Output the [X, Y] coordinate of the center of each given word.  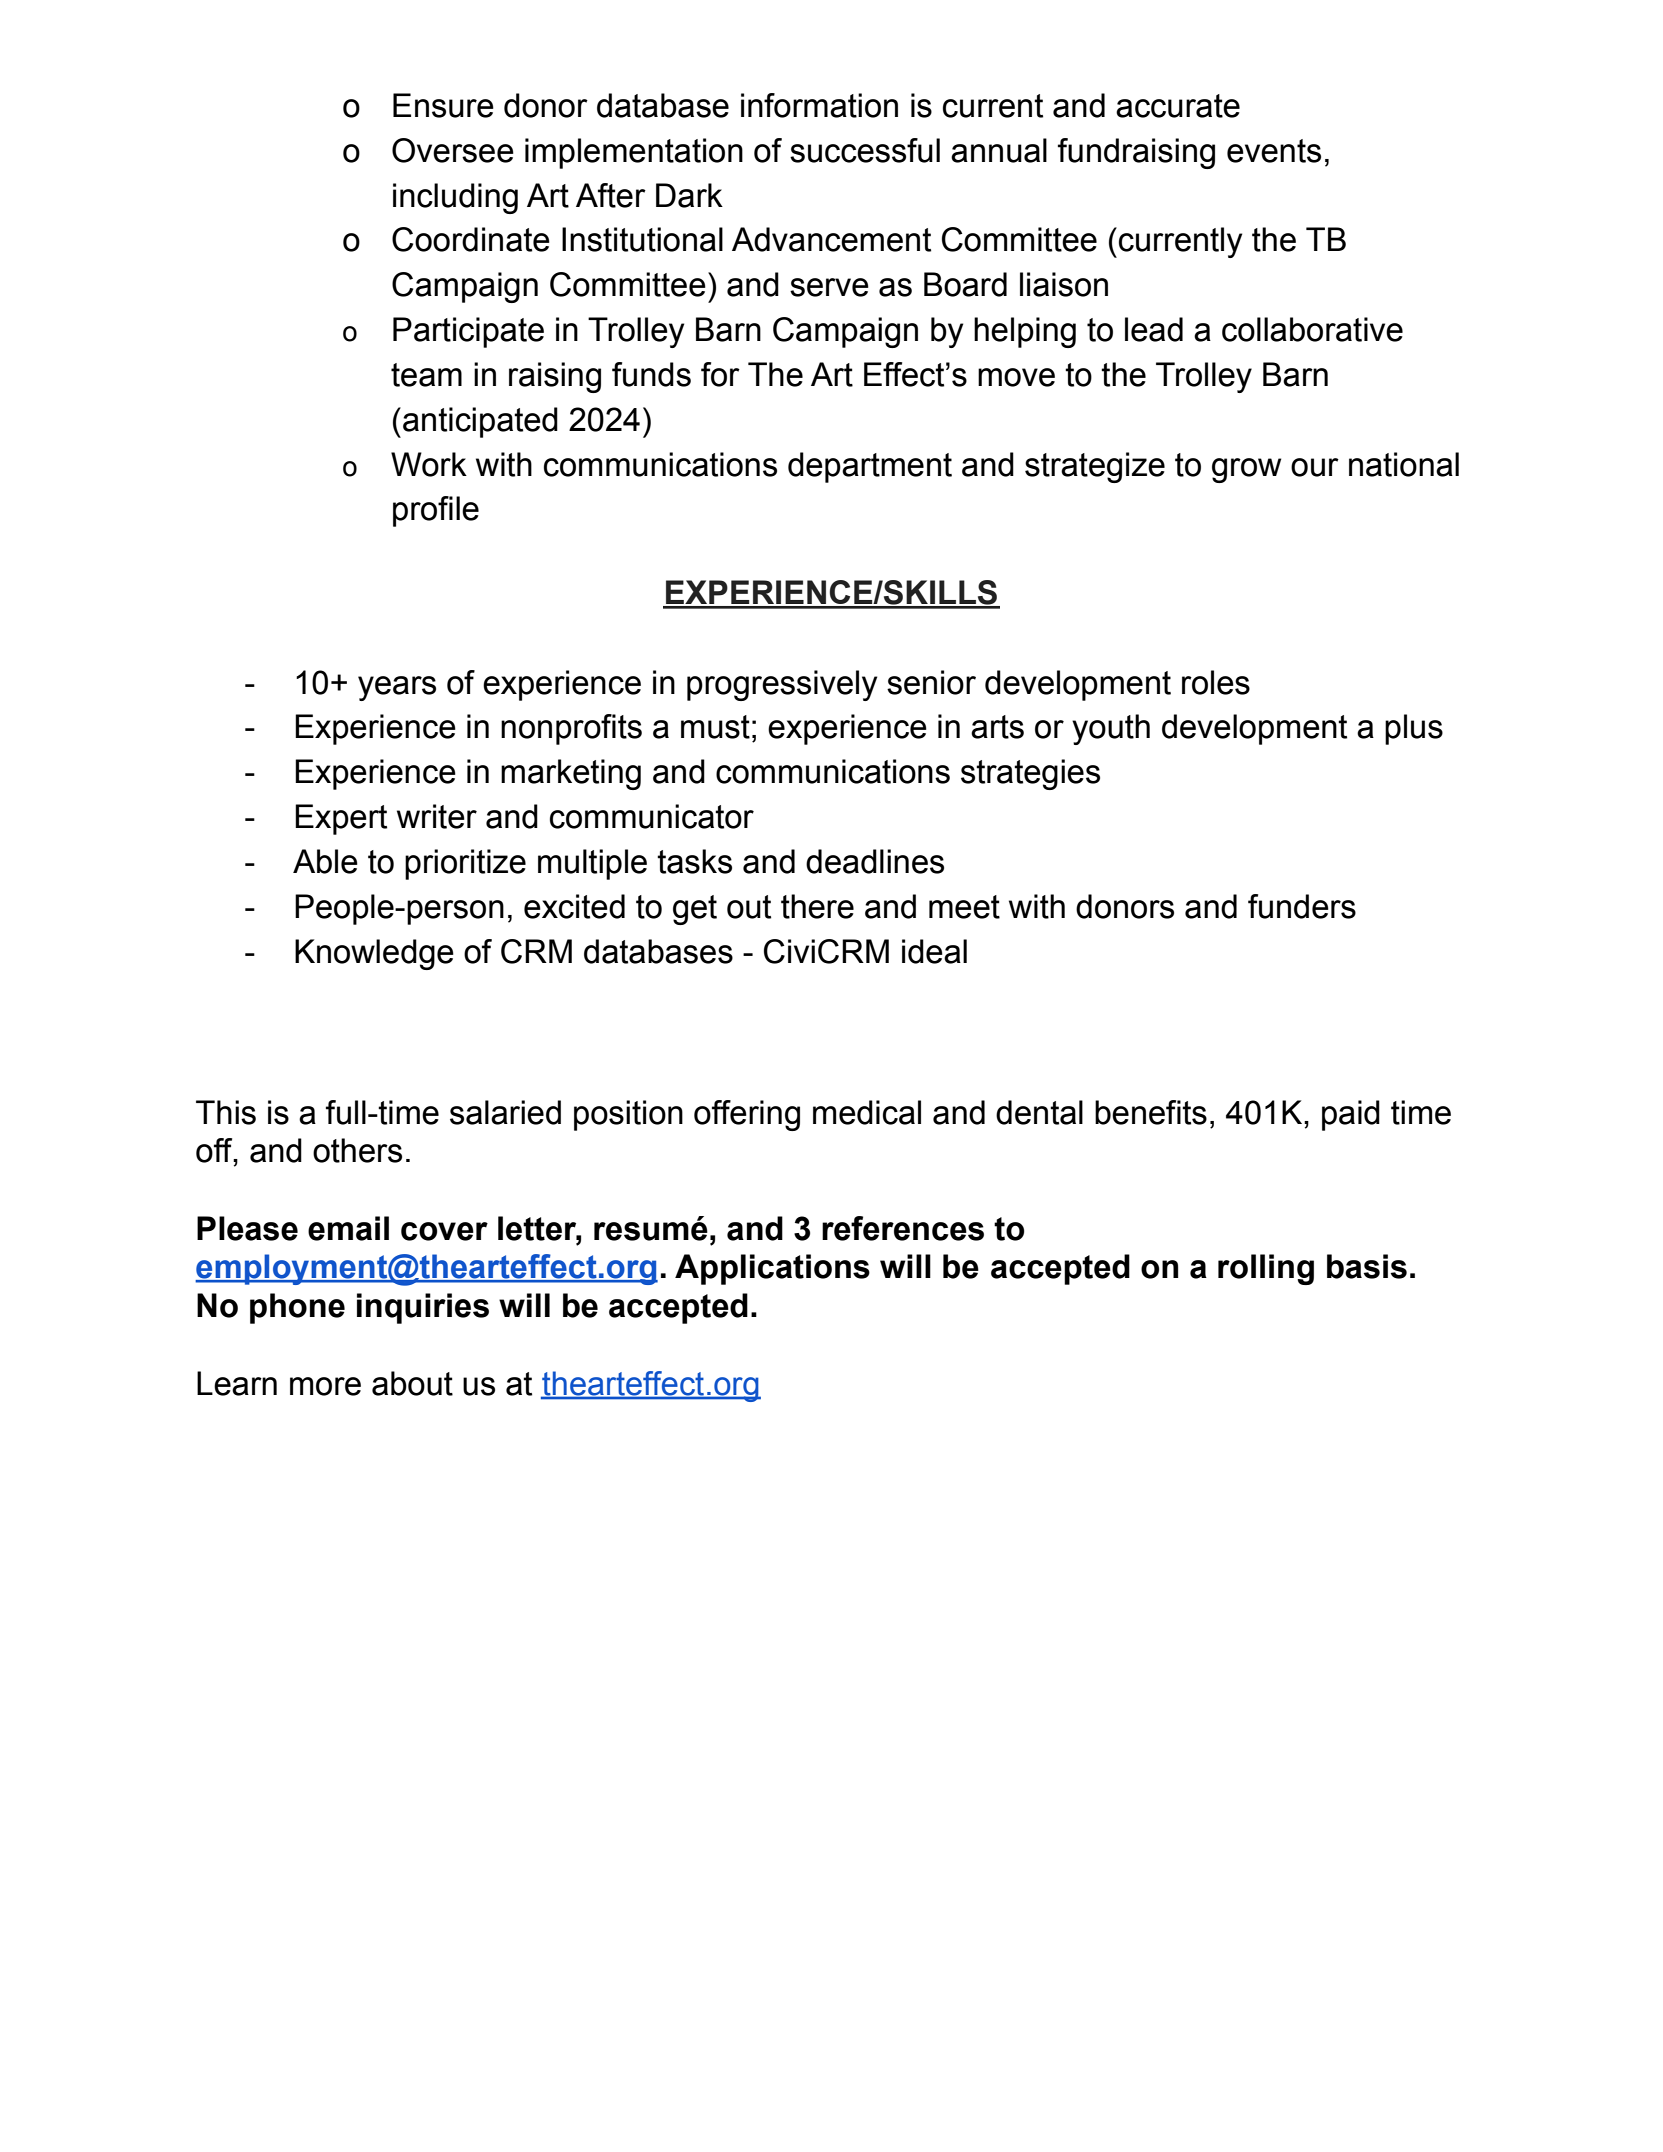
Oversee [453, 150]
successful [865, 150]
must [715, 727]
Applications [772, 1269]
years [397, 688]
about [412, 1383]
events [1274, 151]
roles [1216, 682]
